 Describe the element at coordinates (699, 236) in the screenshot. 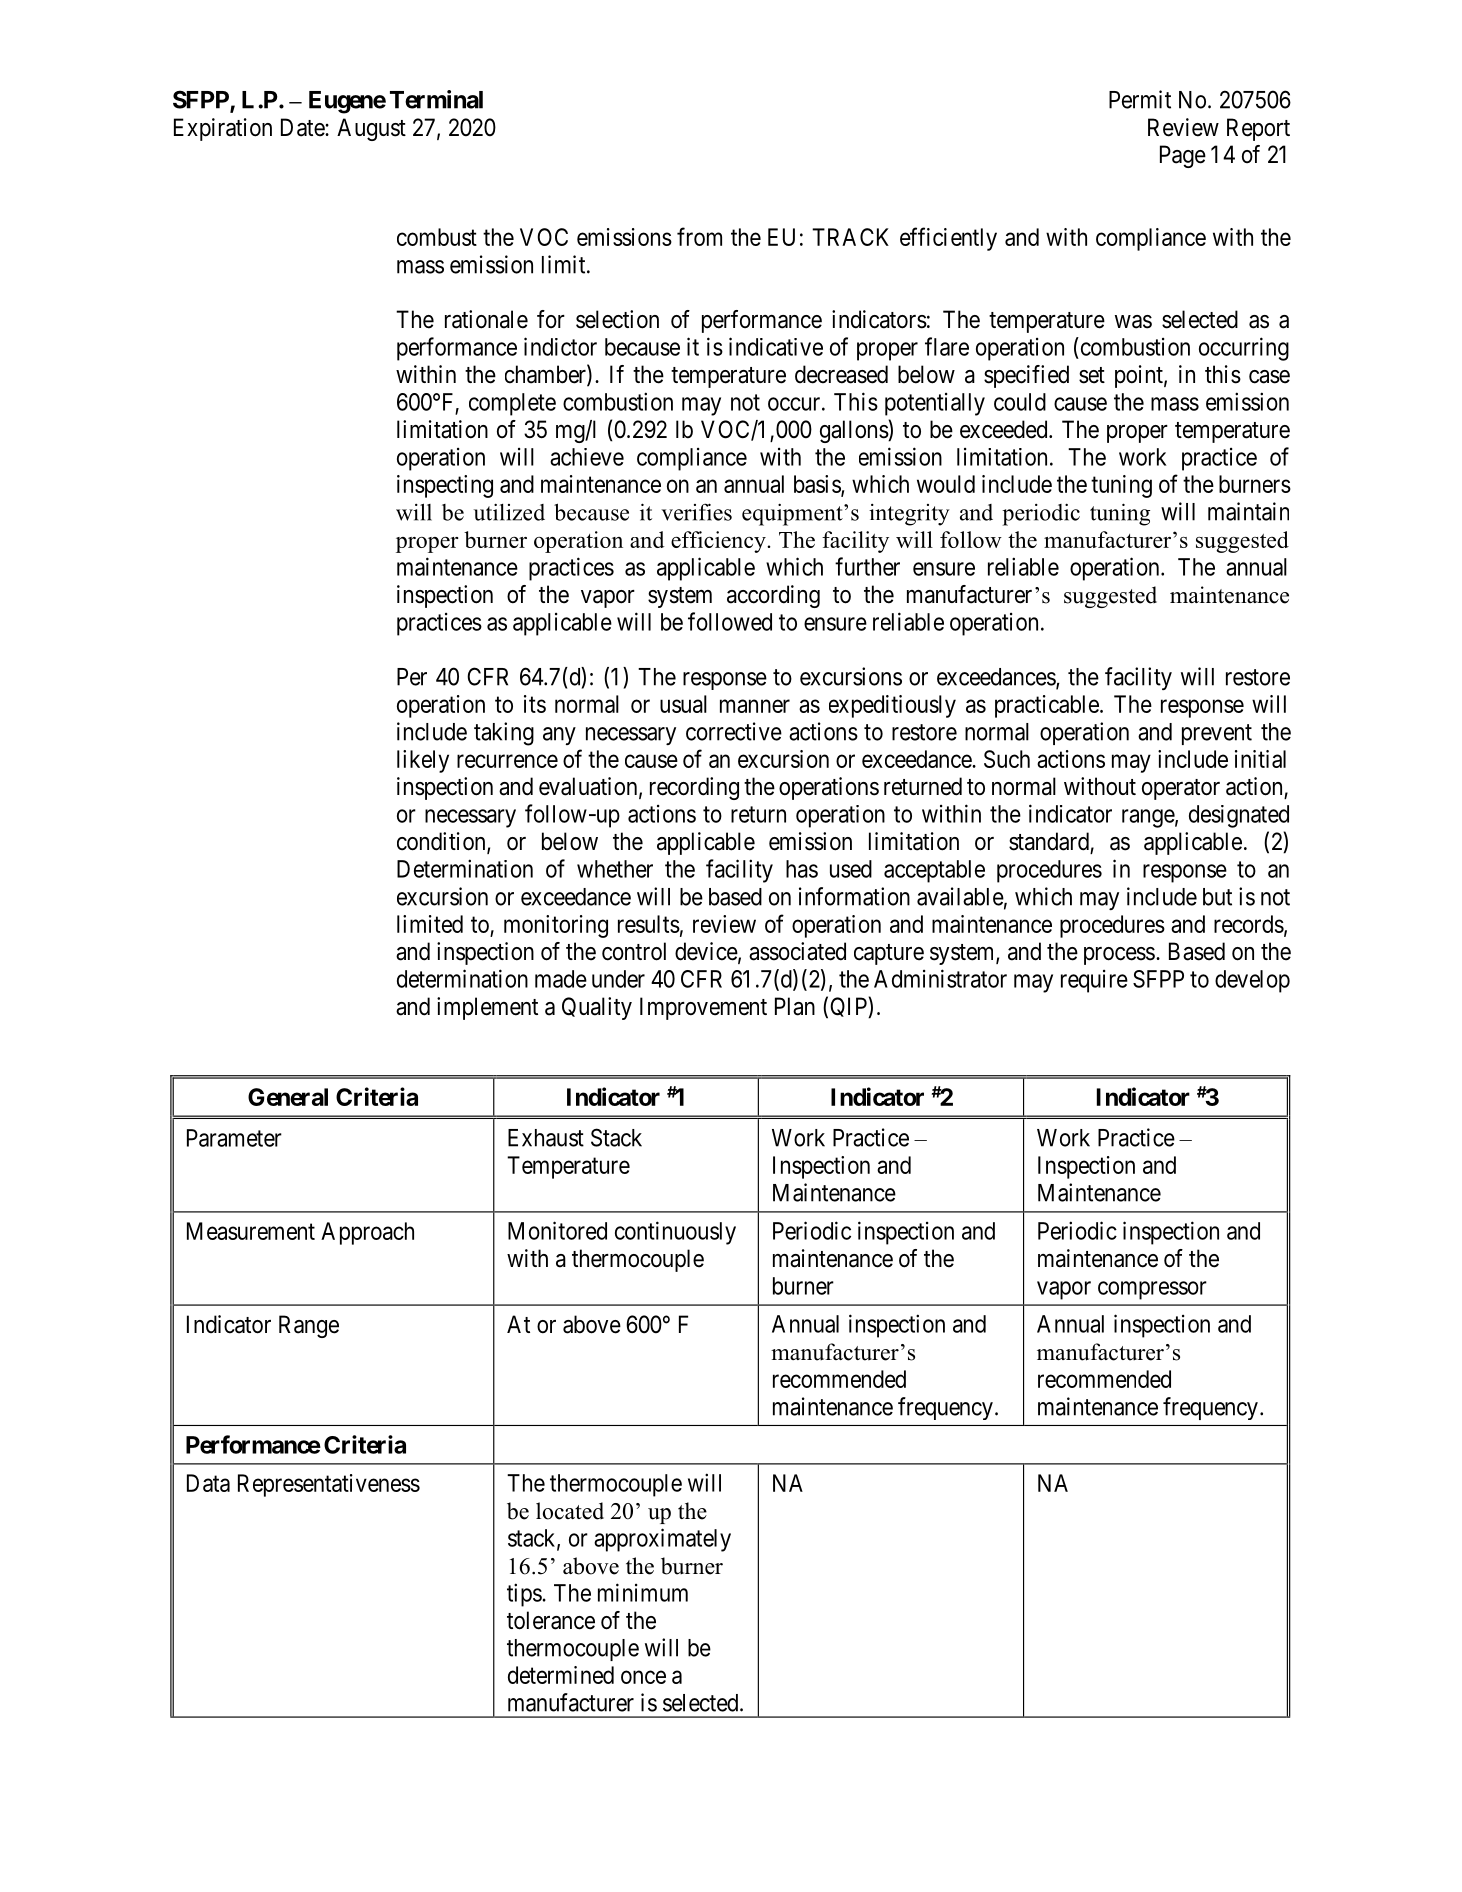

I see `from` at that location.
